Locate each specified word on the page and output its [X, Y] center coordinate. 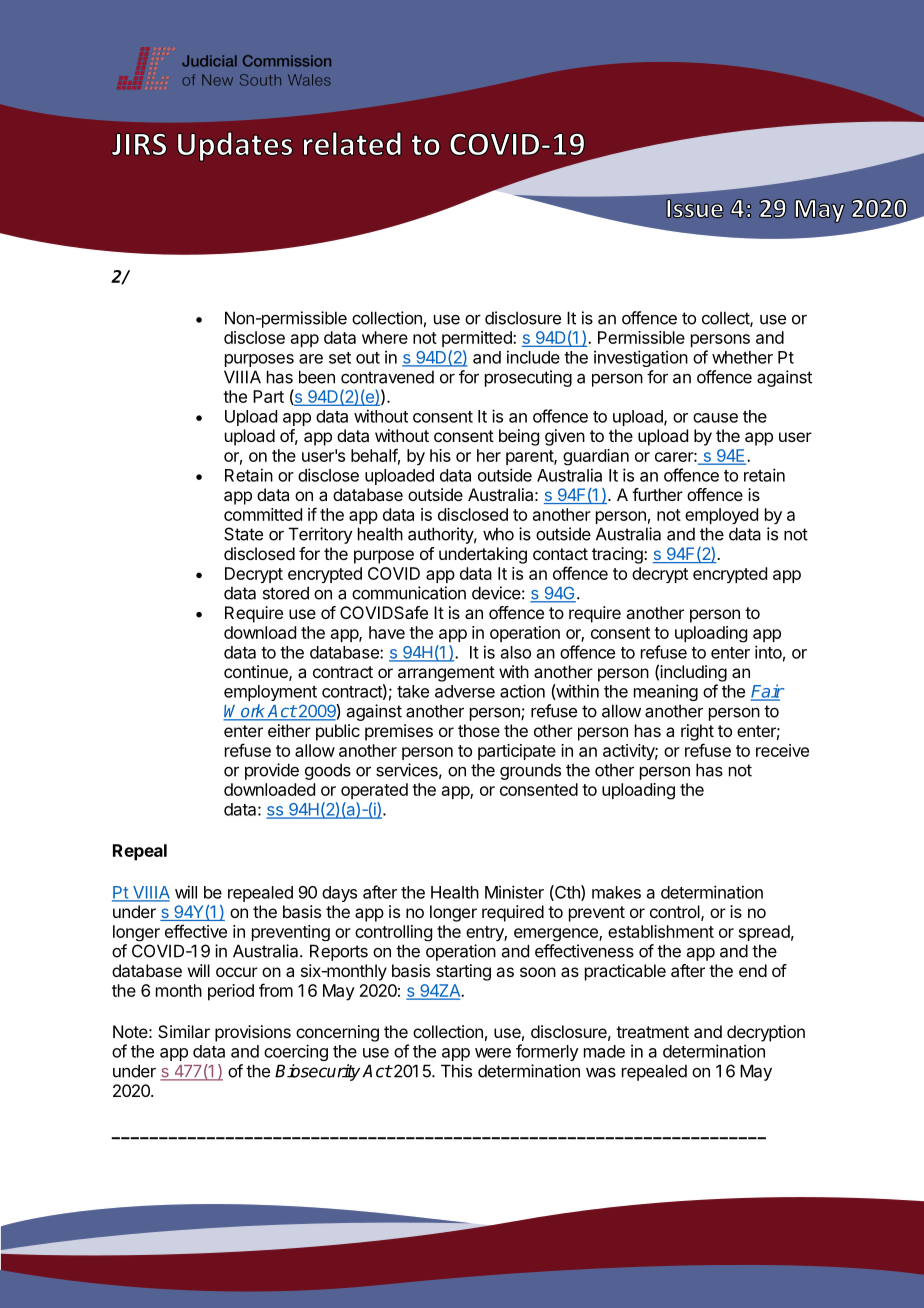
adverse [465, 691]
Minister [514, 892]
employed [721, 516]
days [339, 894]
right [697, 732]
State [243, 534]
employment [270, 693]
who [498, 534]
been [317, 377]
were [493, 1053]
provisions [253, 1033]
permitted [478, 339]
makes [616, 892]
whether [742, 357]
